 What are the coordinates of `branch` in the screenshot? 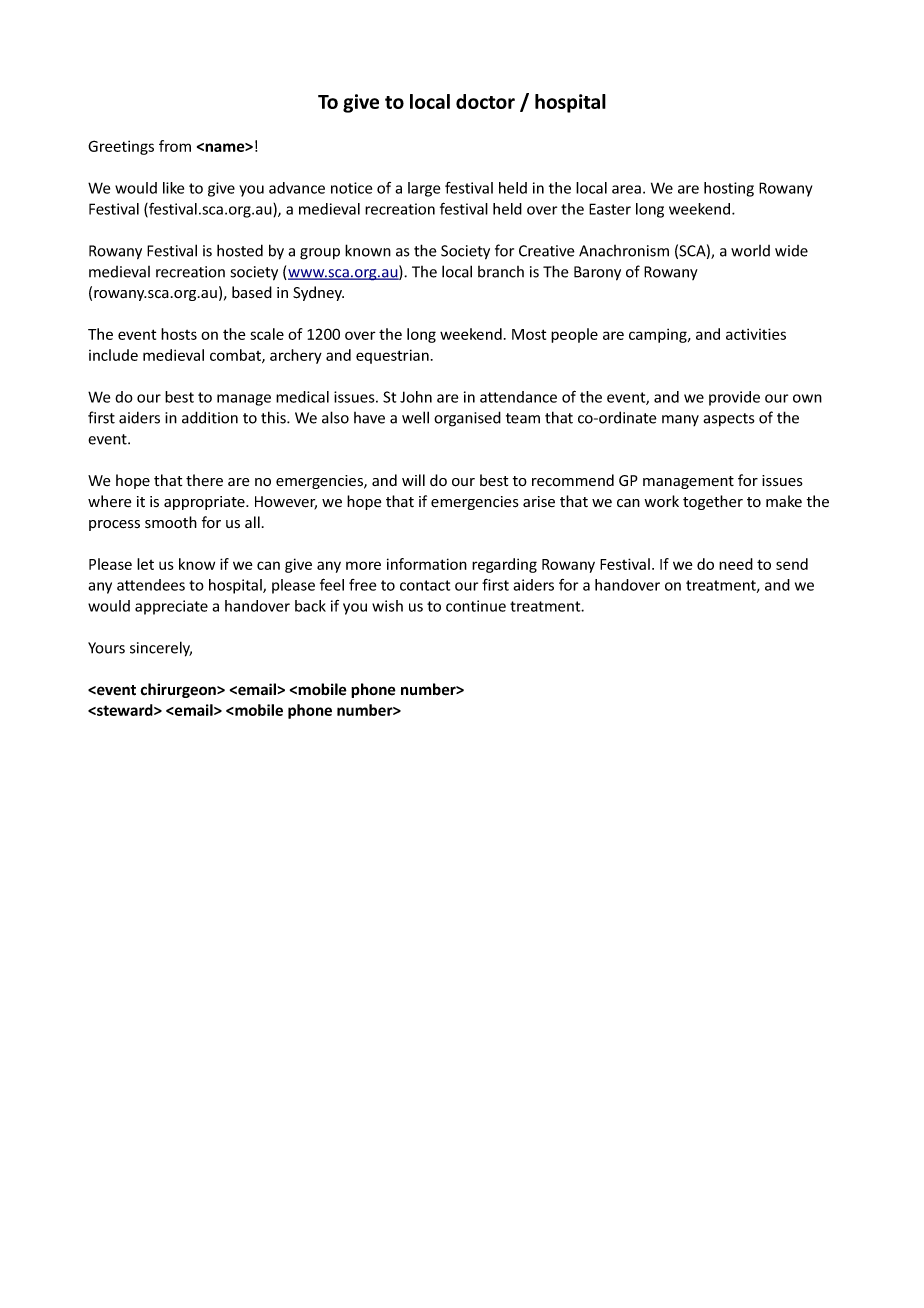 It's located at (501, 272).
